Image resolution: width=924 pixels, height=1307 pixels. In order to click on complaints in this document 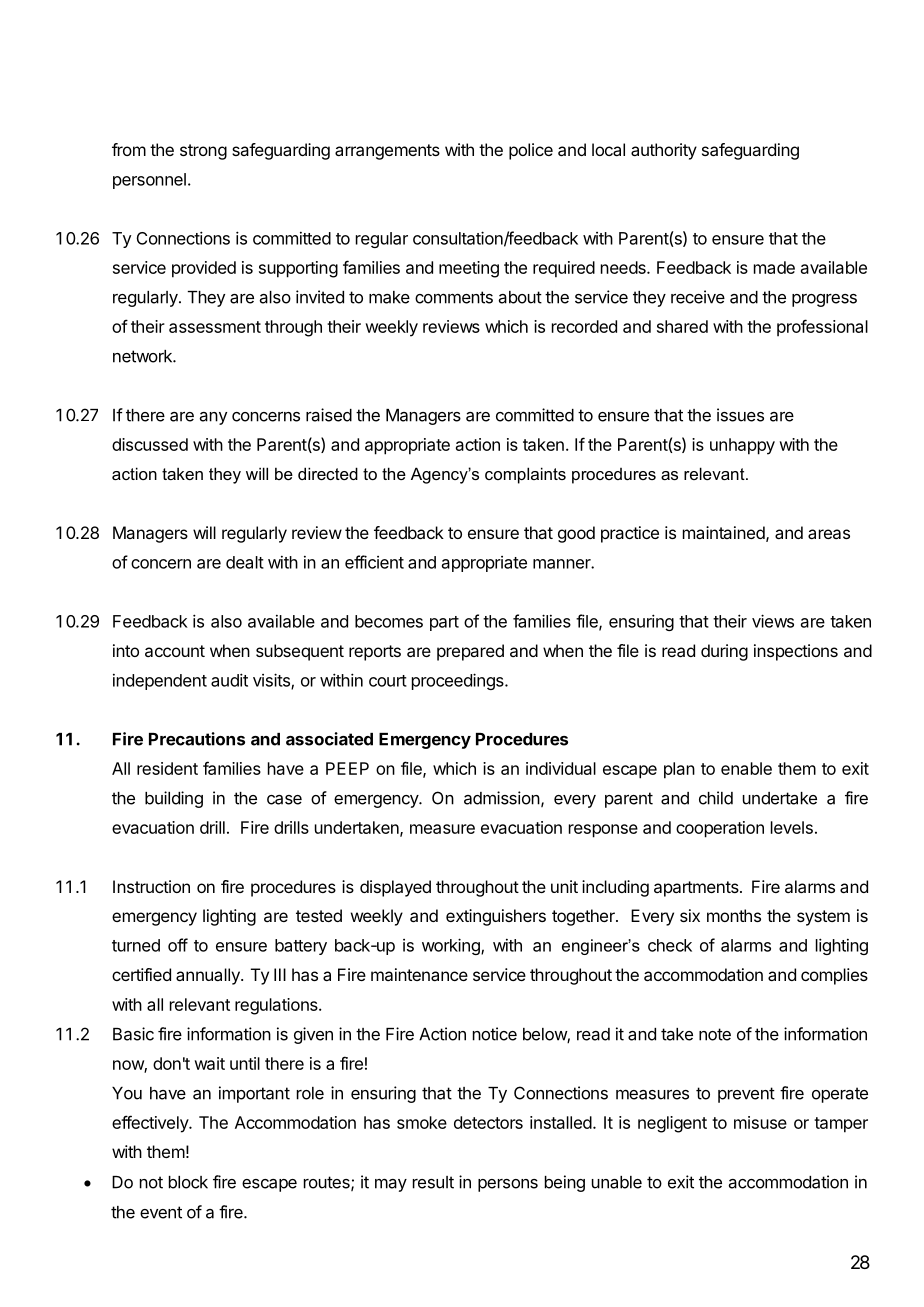, I will do `click(525, 475)`.
